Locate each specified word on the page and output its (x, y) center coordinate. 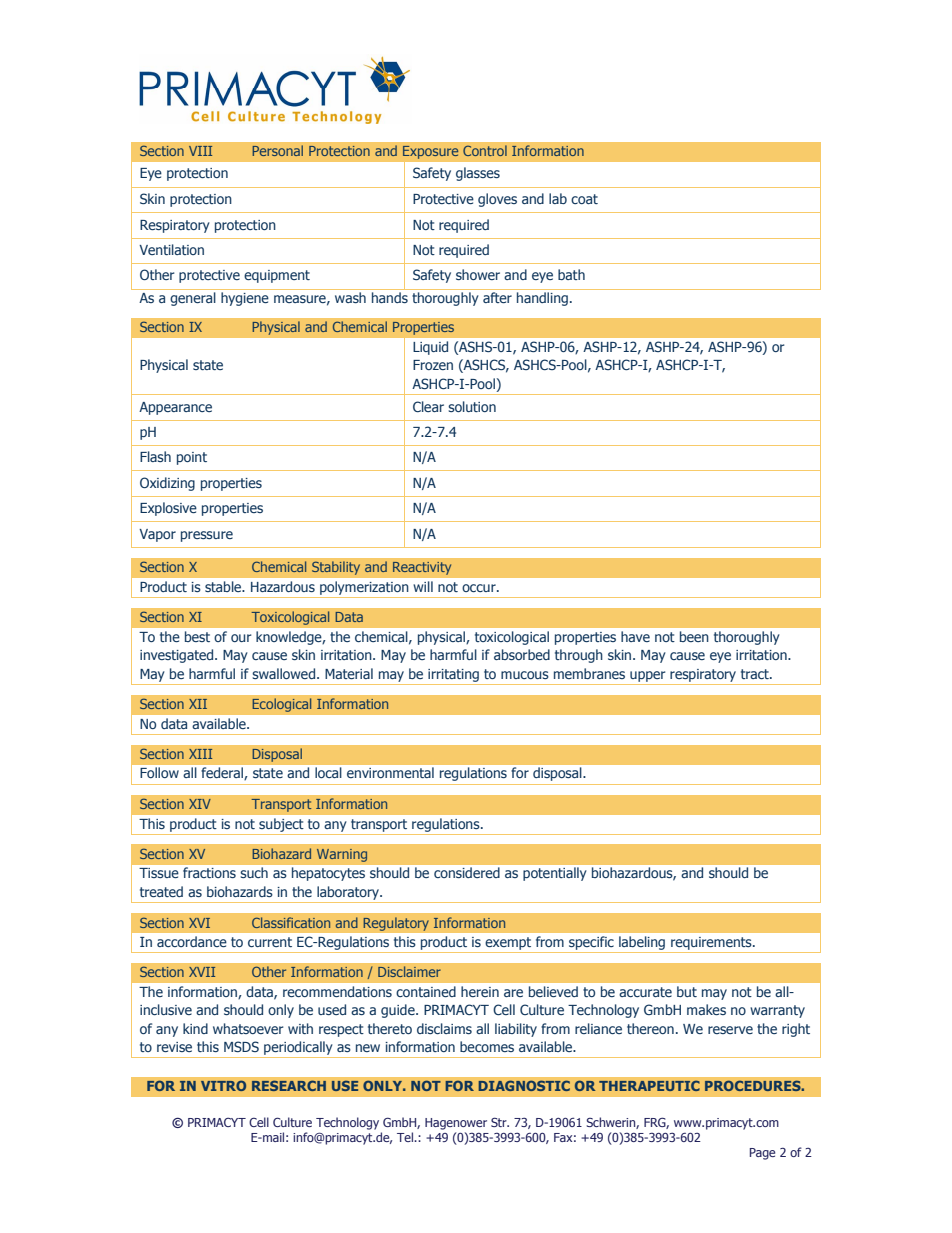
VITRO (223, 1085)
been (694, 636)
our (241, 638)
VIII (200, 151)
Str (500, 1122)
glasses (478, 174)
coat (584, 199)
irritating (453, 675)
